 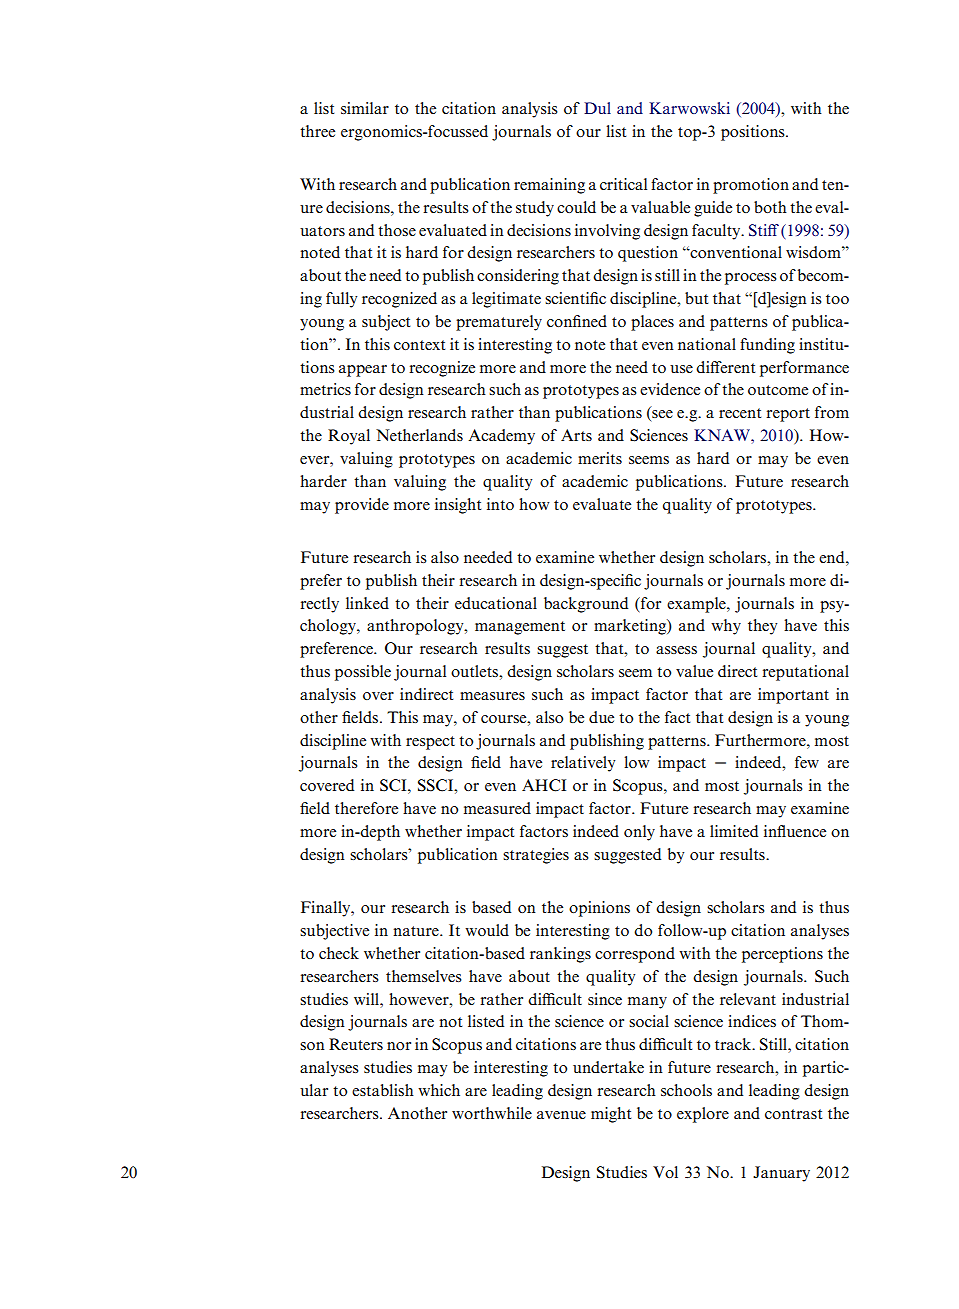 I want to click on establish, so click(x=383, y=1090).
